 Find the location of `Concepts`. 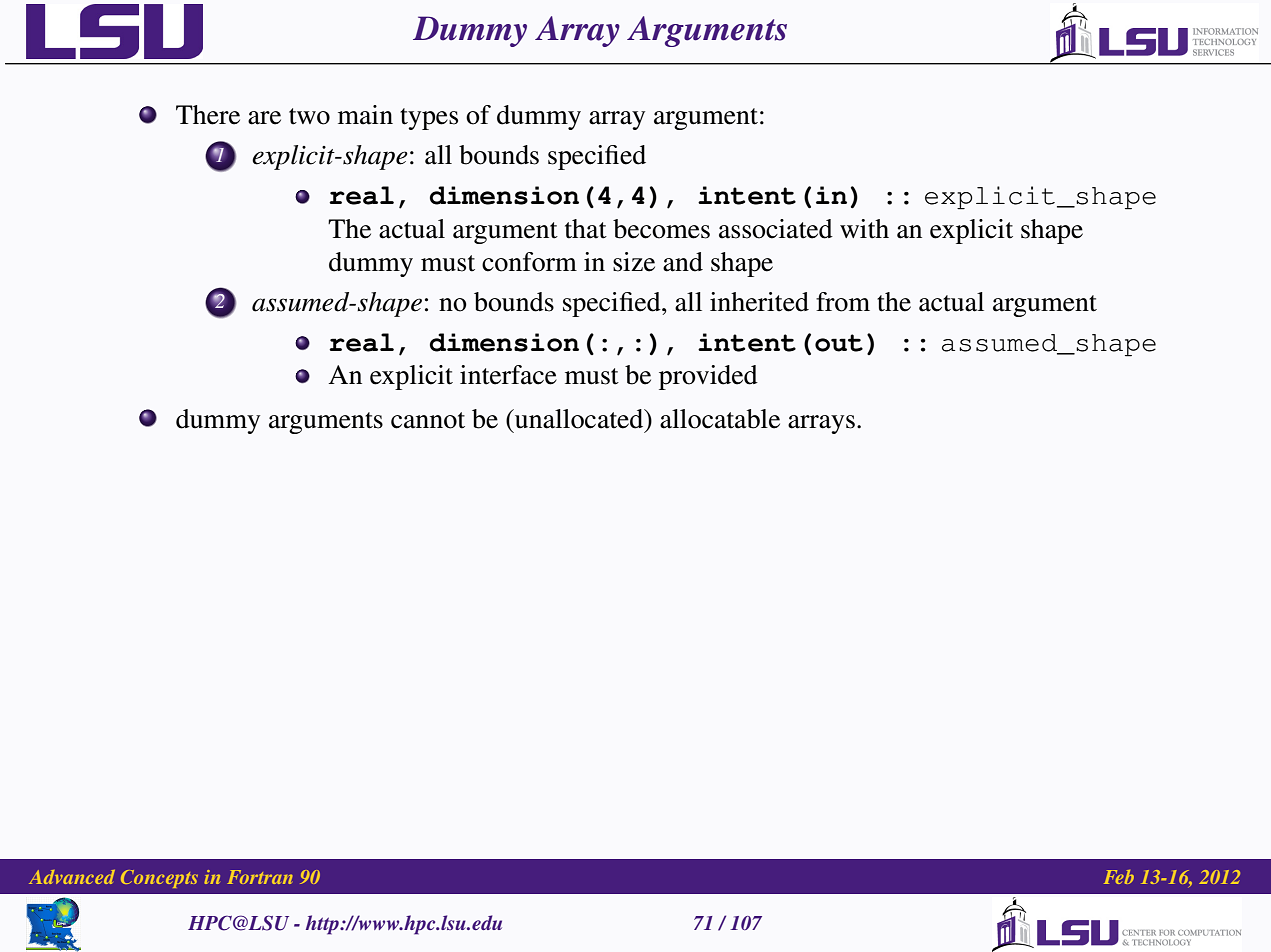

Concepts is located at coordinates (159, 879).
